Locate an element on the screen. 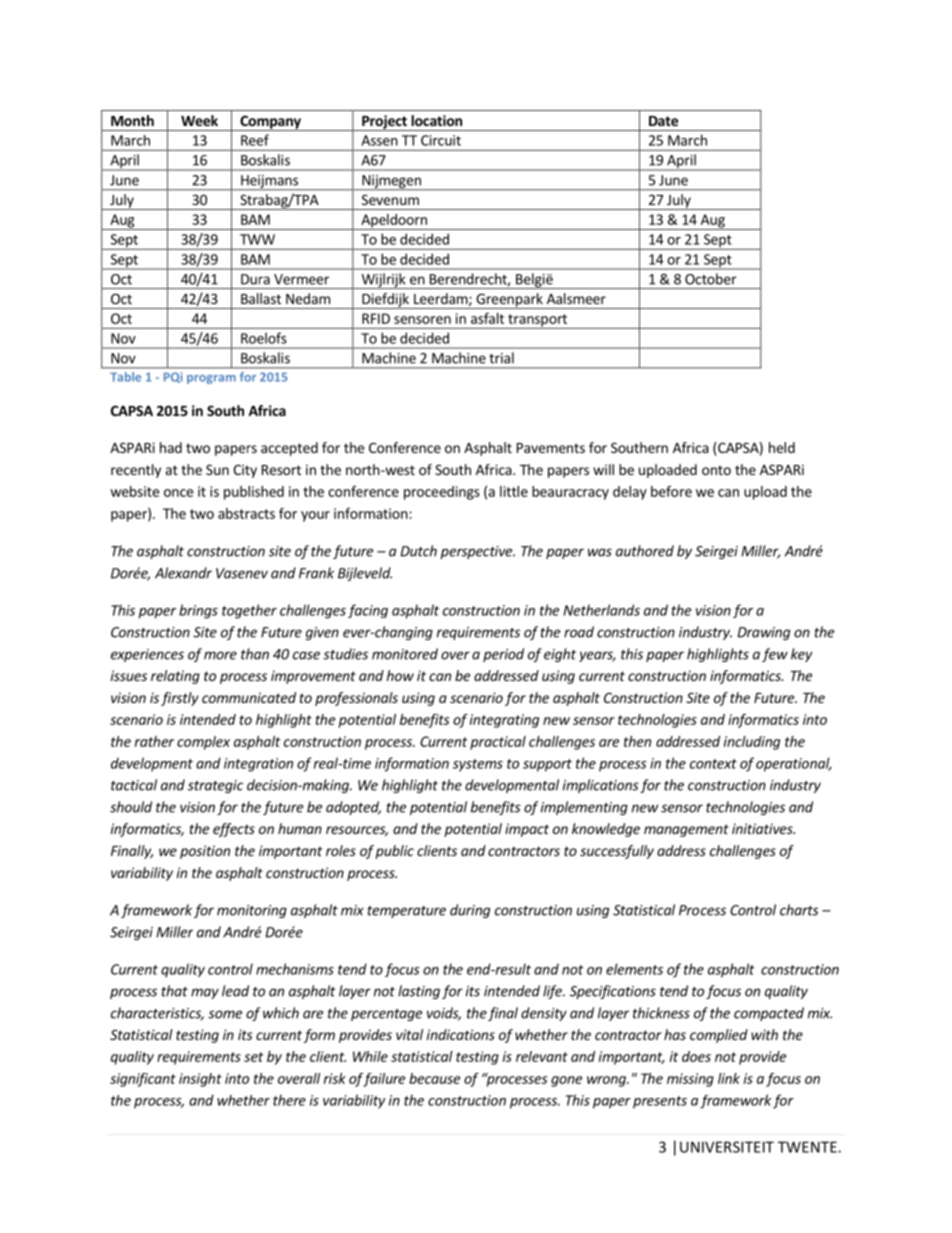  onto is located at coordinates (716, 470).
